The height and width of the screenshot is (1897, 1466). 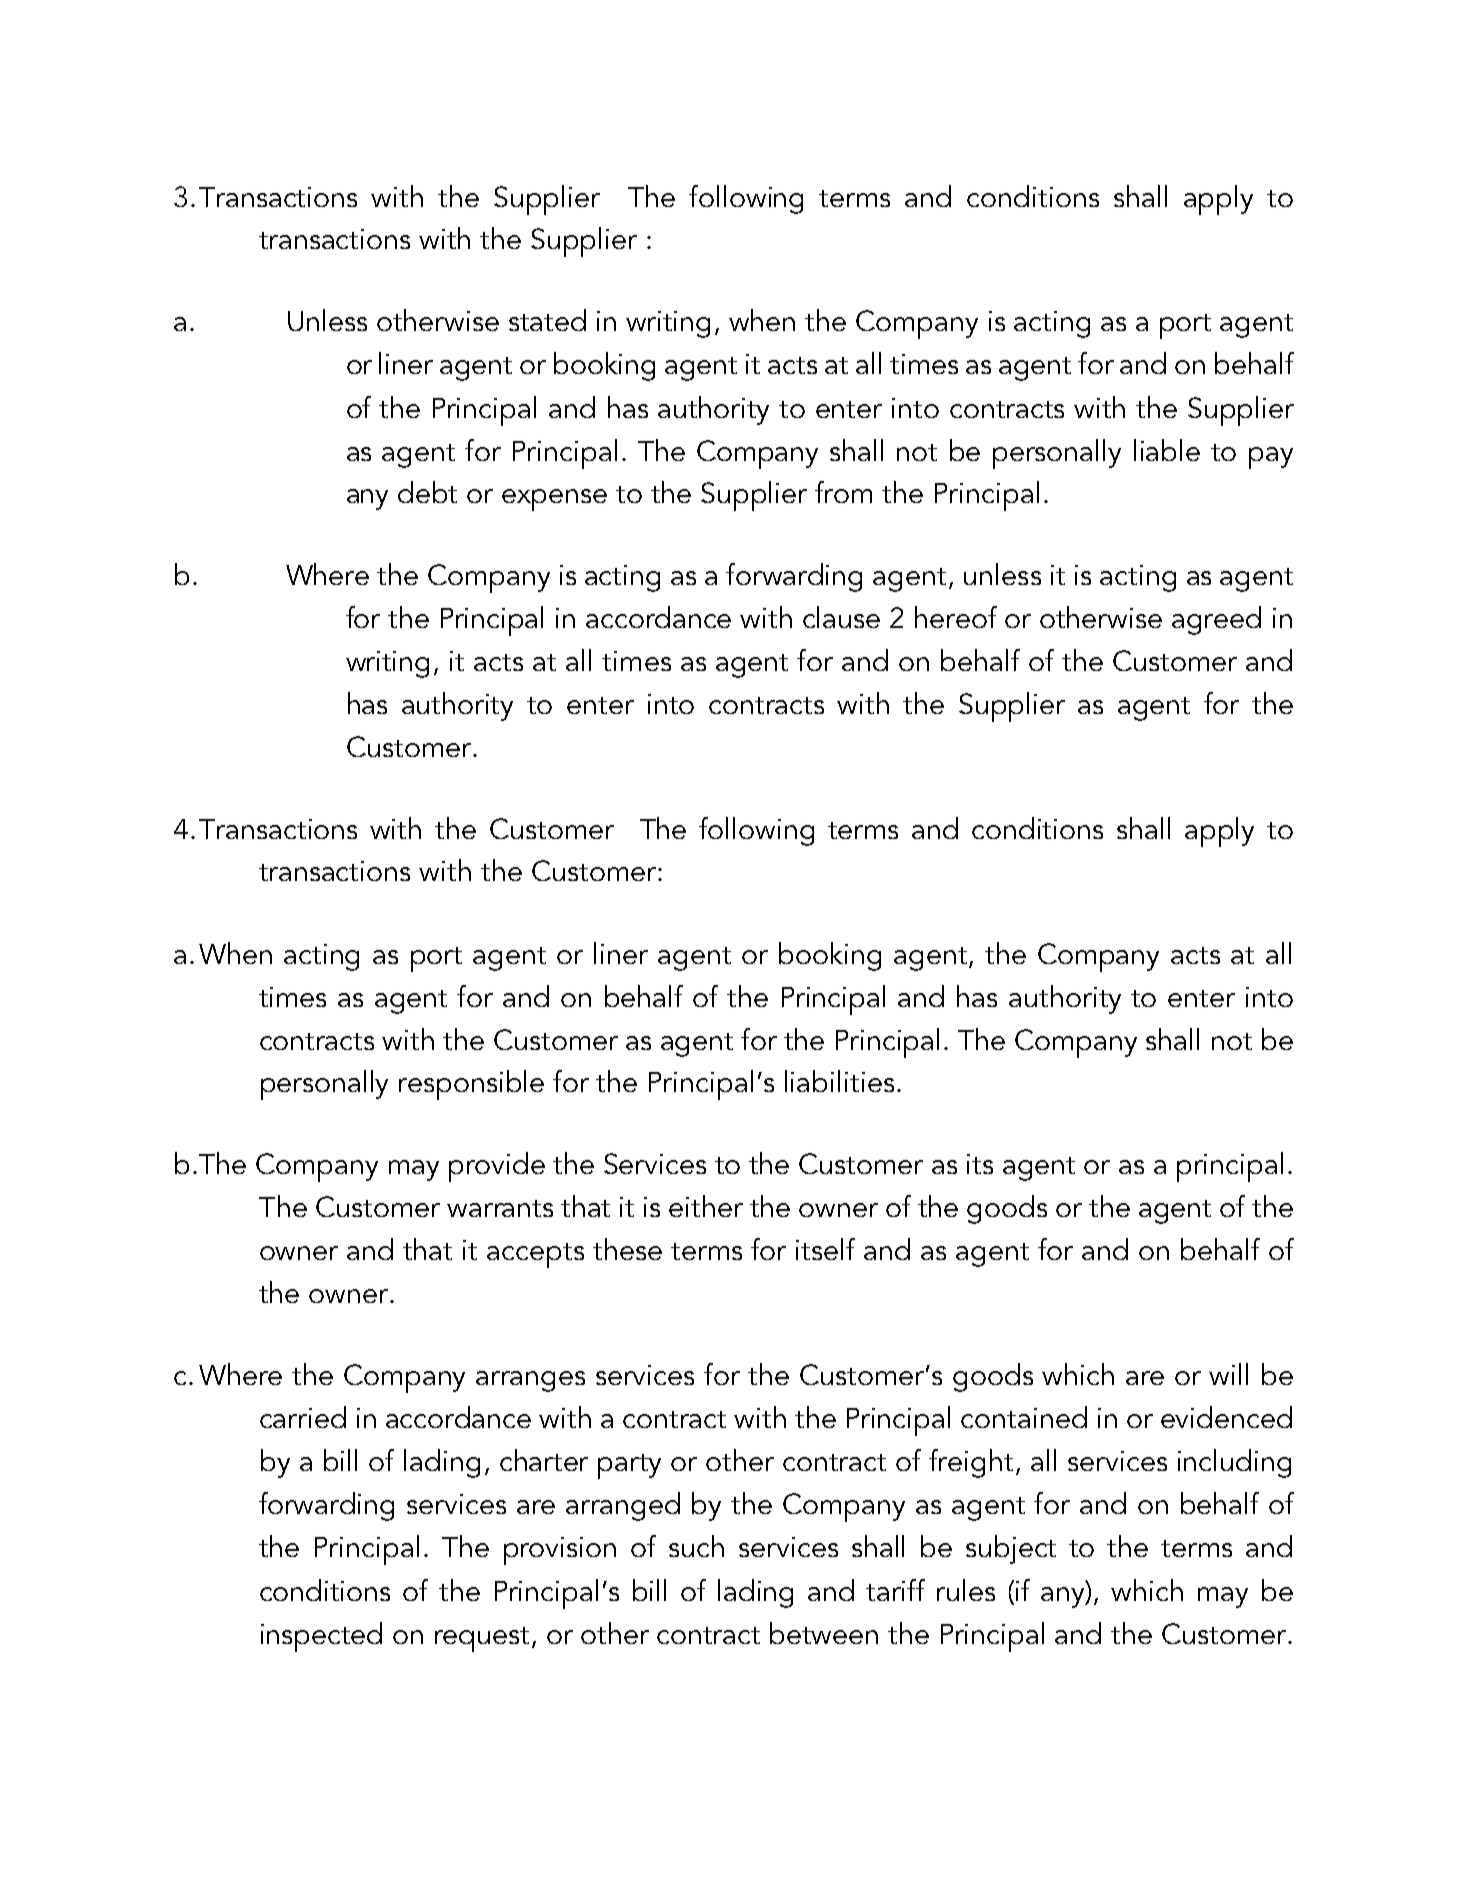 What do you see at coordinates (427, 492) in the screenshot?
I see `debt` at bounding box center [427, 492].
